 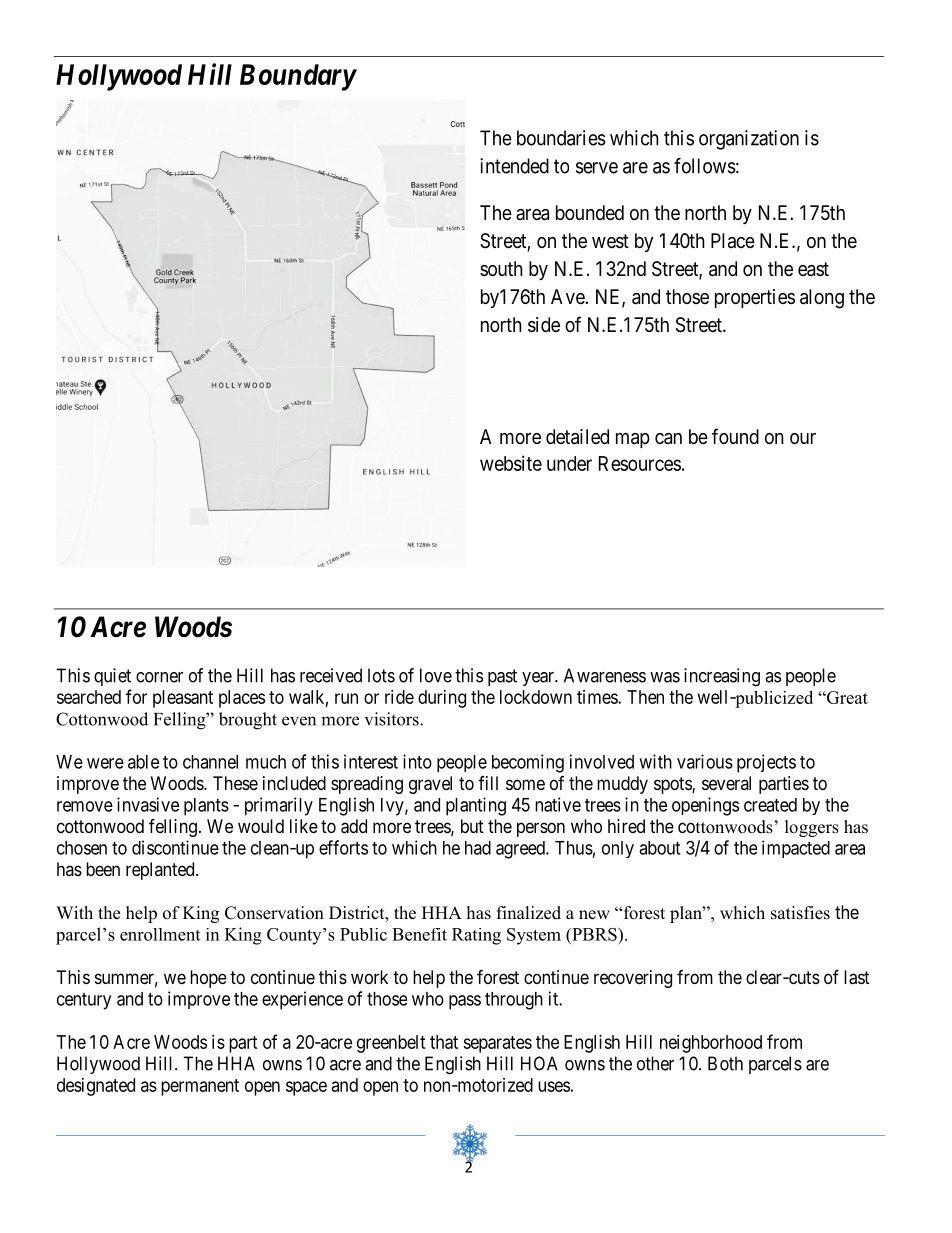 I want to click on organization, so click(x=749, y=140).
